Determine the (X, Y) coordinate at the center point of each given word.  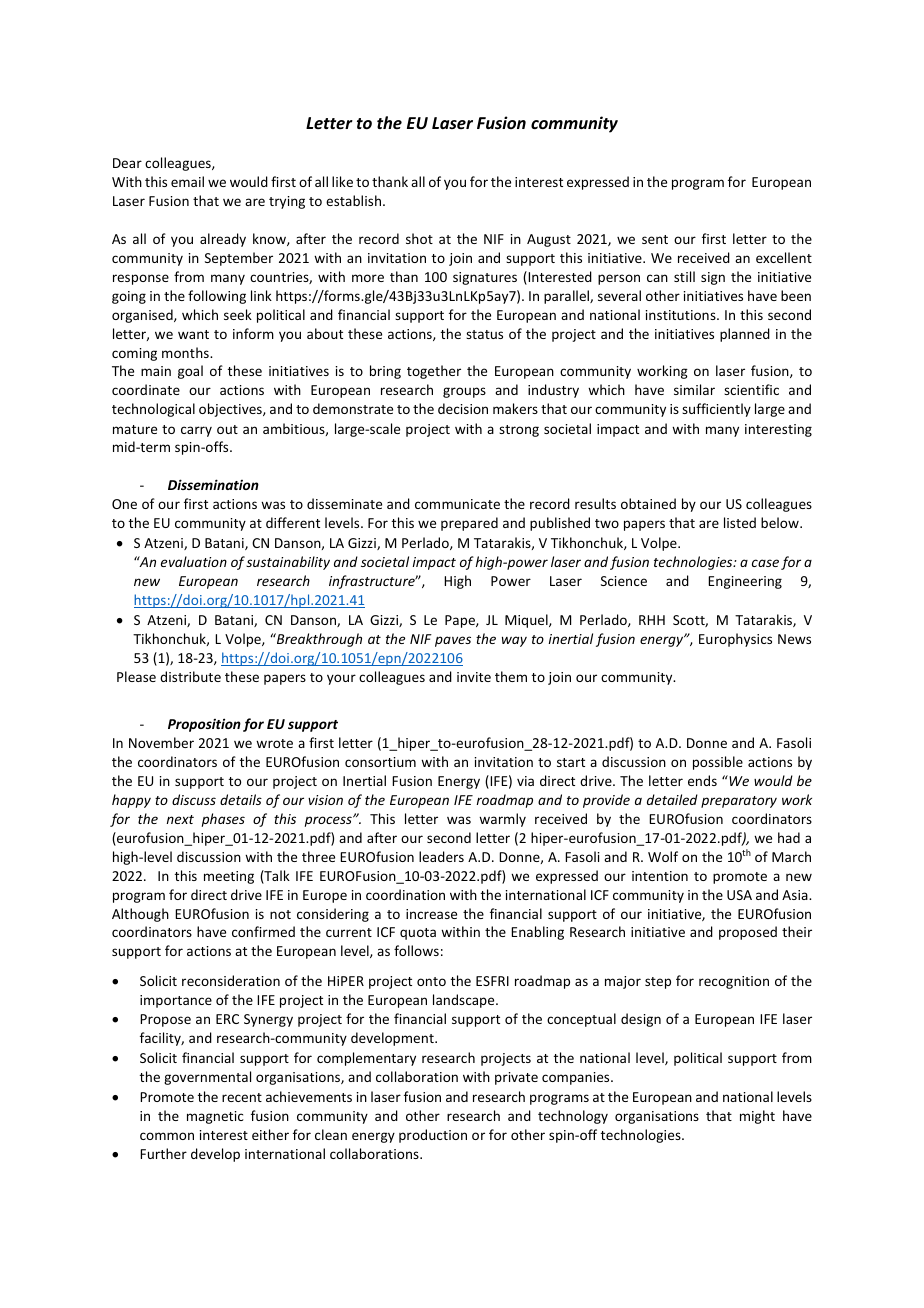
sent (655, 239)
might (757, 1117)
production (433, 1136)
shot (419, 238)
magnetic (215, 1117)
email (187, 181)
